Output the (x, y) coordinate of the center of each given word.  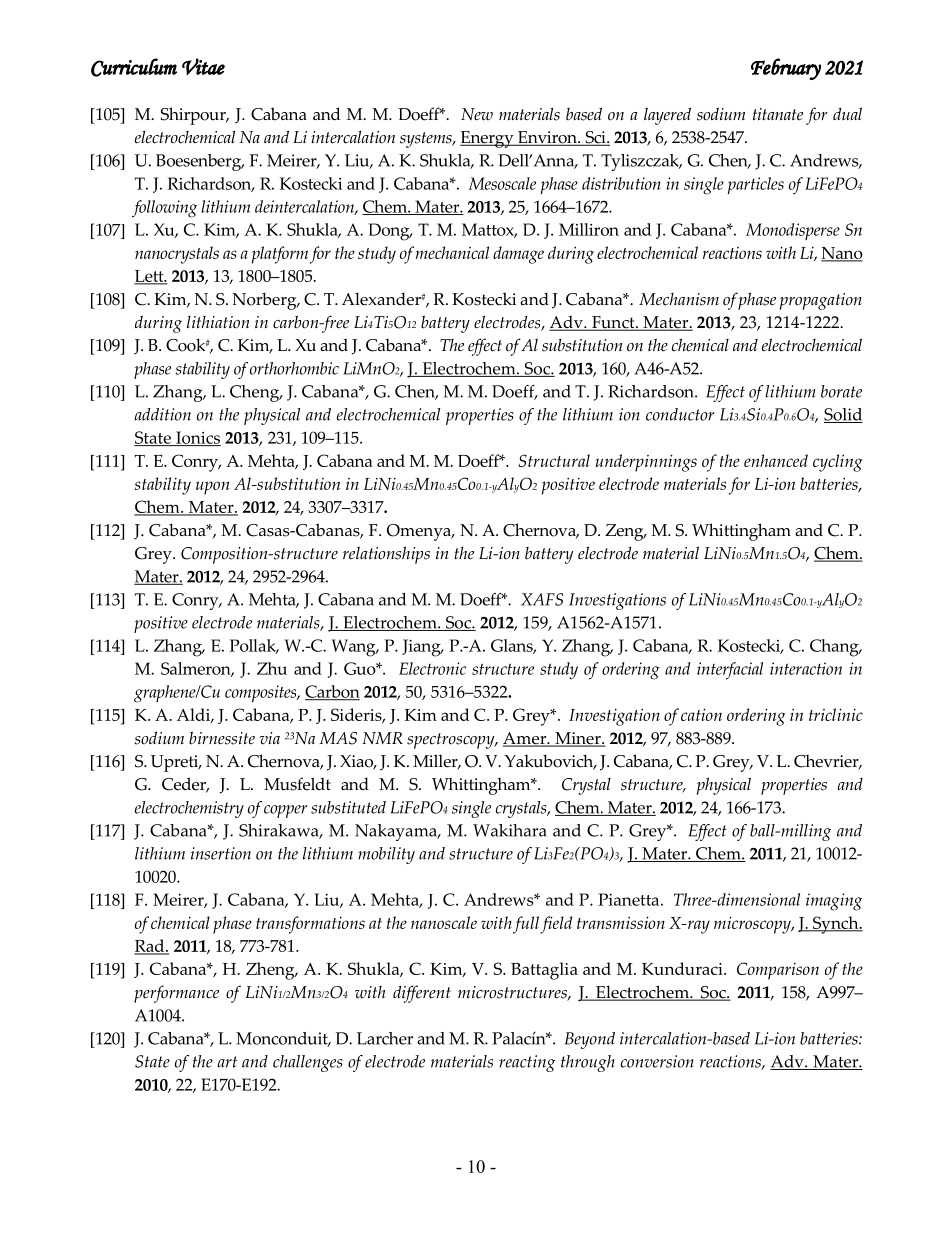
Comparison (778, 971)
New (477, 114)
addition (163, 414)
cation (701, 714)
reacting (527, 1063)
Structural (554, 460)
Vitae (203, 66)
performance (176, 994)
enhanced (776, 460)
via (270, 738)
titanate (778, 114)
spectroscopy (452, 741)
